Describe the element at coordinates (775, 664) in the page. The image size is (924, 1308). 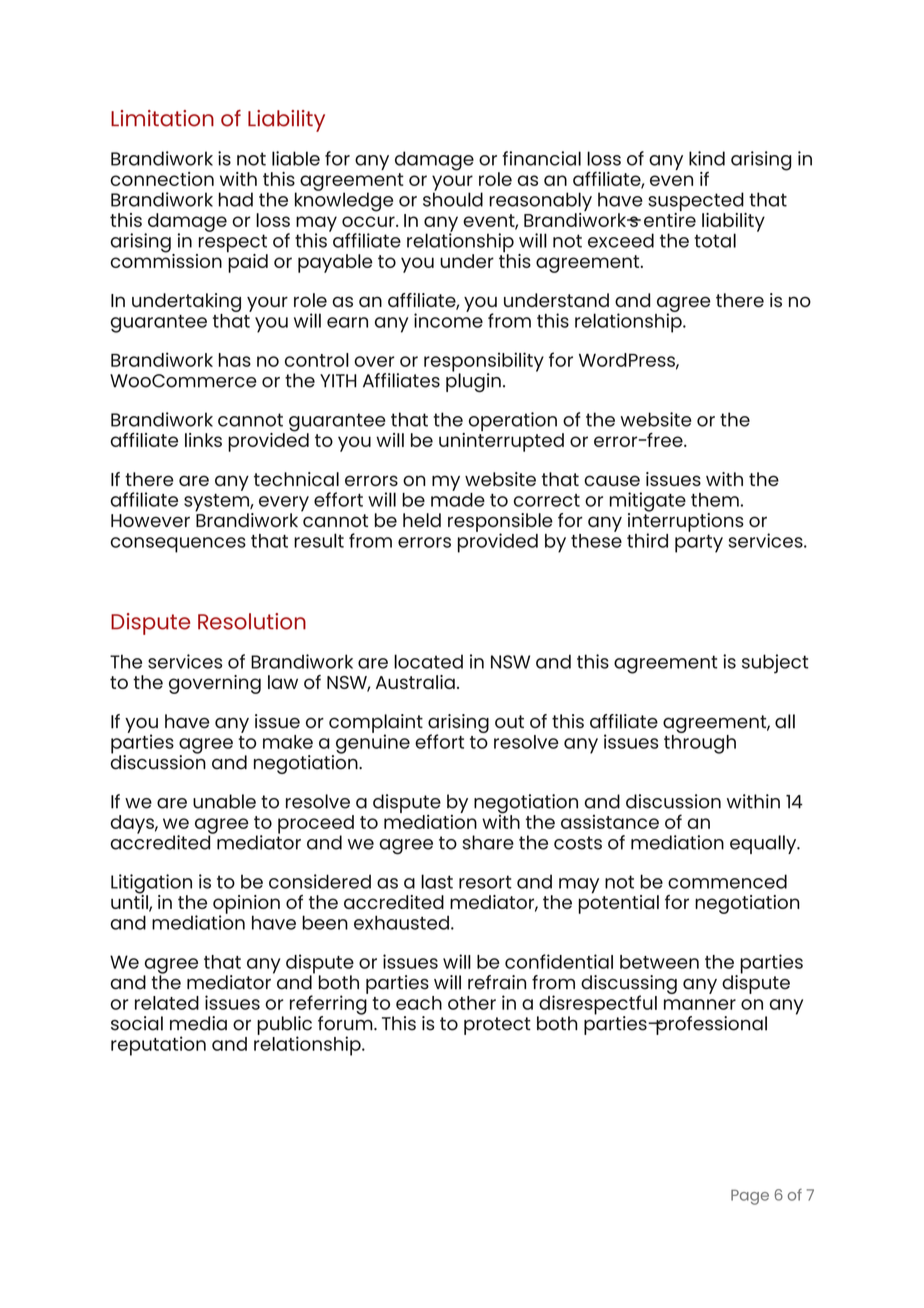
I see `subject` at that location.
